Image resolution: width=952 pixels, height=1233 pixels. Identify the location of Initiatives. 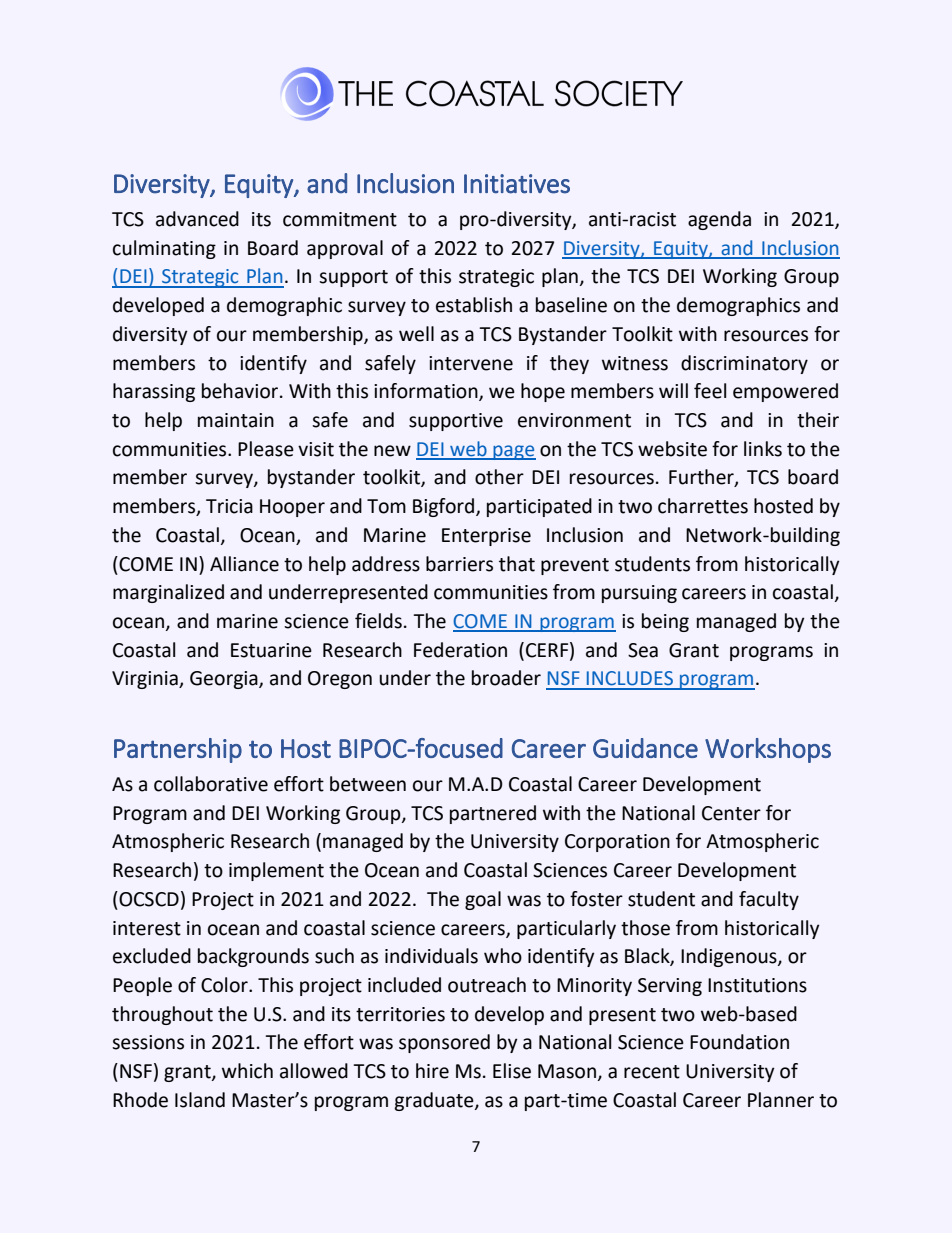
(517, 184).
